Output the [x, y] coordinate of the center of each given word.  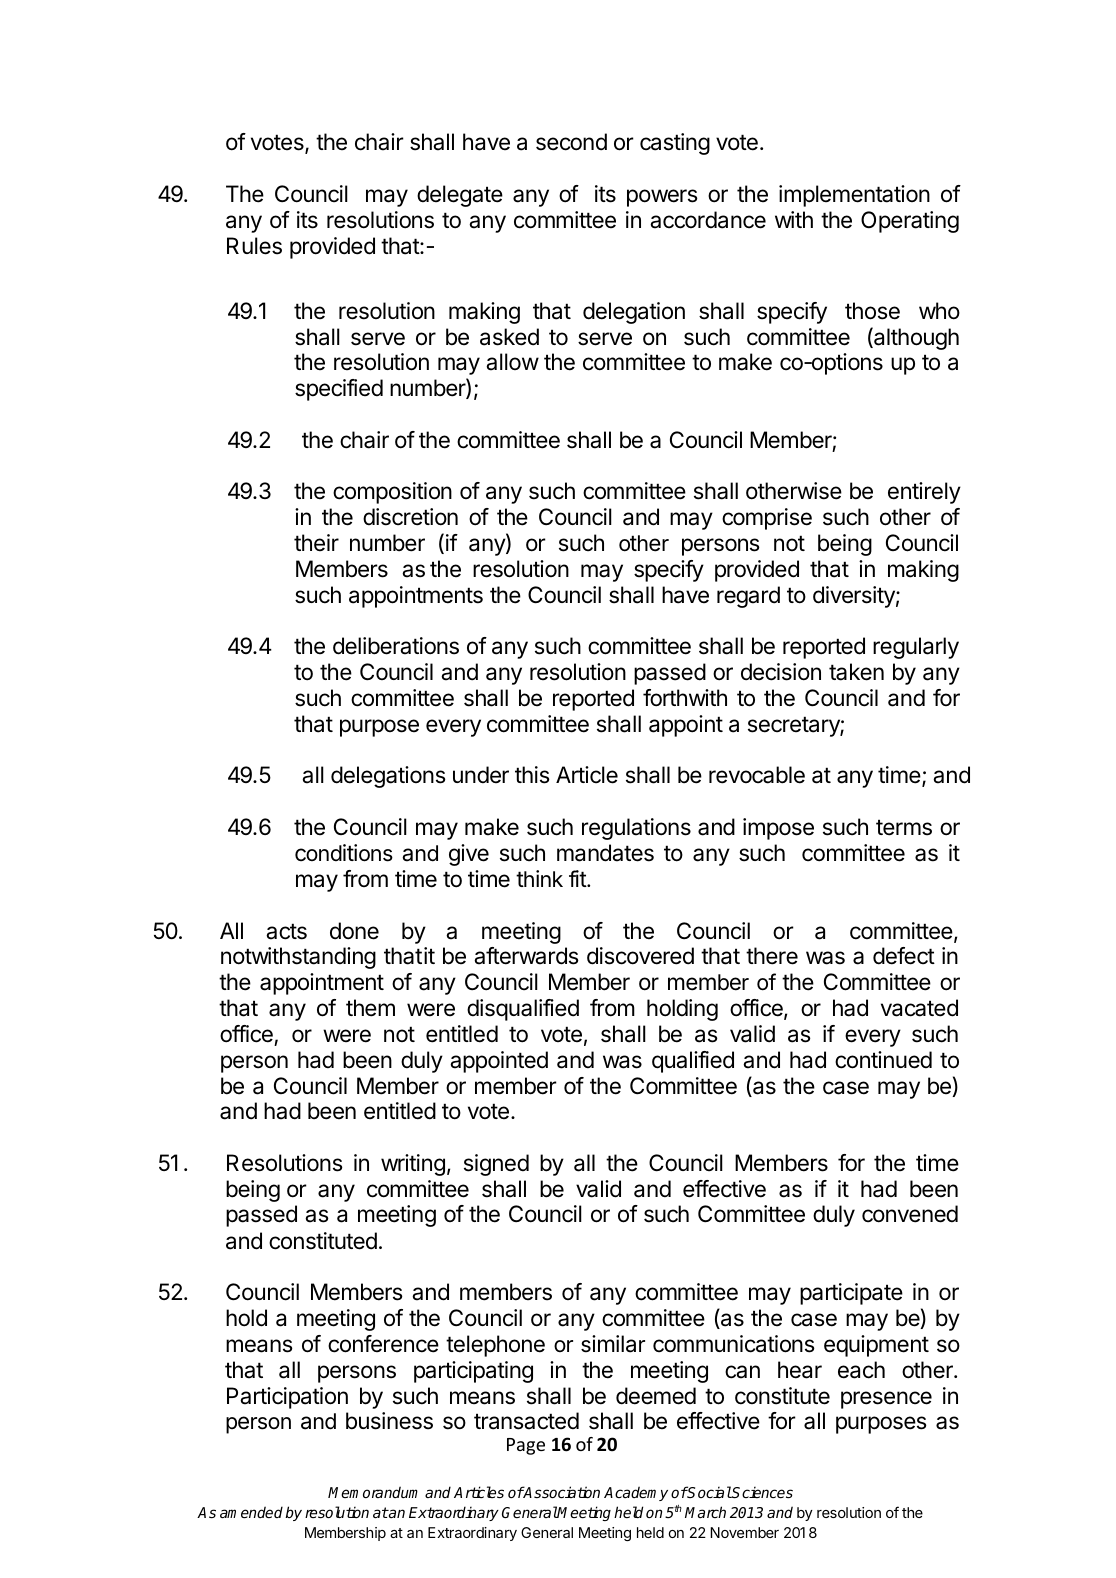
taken [856, 672]
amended [251, 1512]
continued [883, 1060]
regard [748, 597]
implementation [854, 196]
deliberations [396, 646]
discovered [640, 956]
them [370, 1008]
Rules [254, 246]
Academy [636, 1493]
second [571, 142]
